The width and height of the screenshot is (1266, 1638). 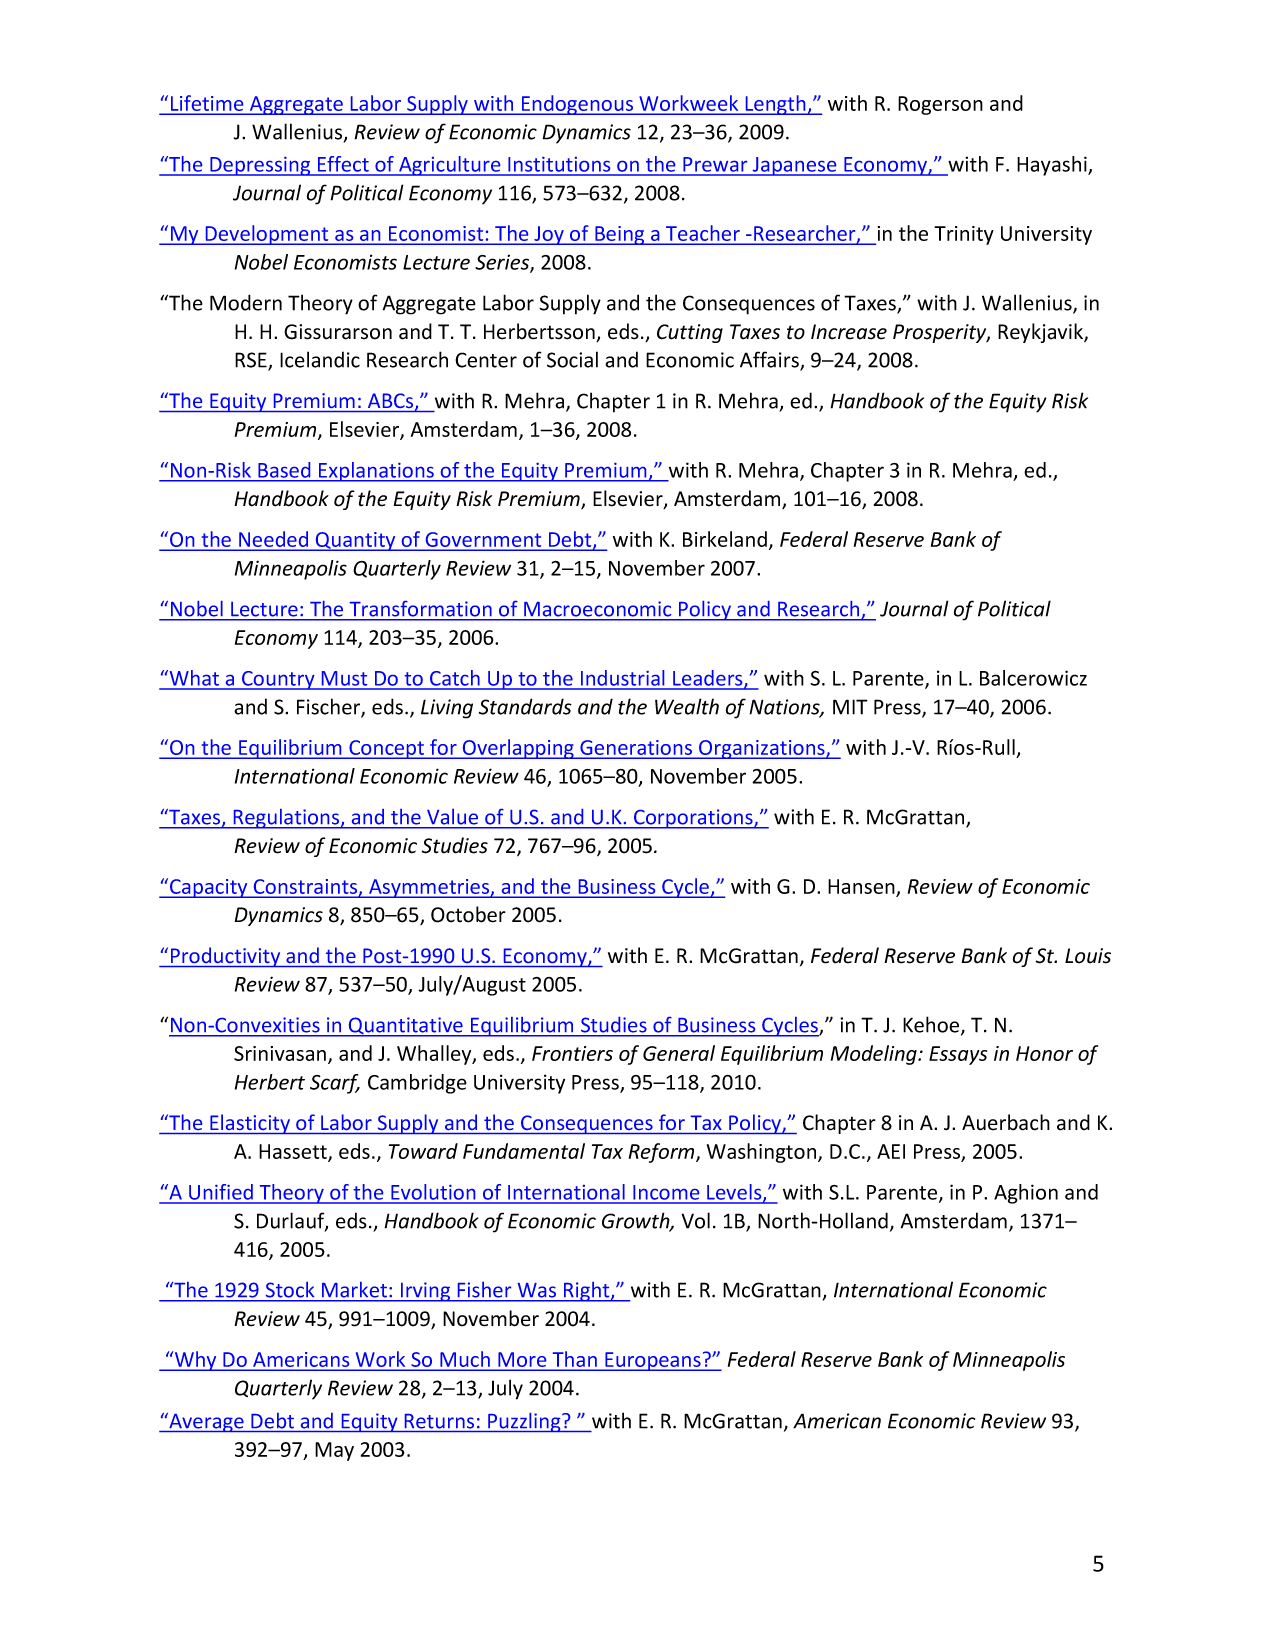 What do you see at coordinates (1053, 166) in the screenshot?
I see `Hayashi` at bounding box center [1053, 166].
